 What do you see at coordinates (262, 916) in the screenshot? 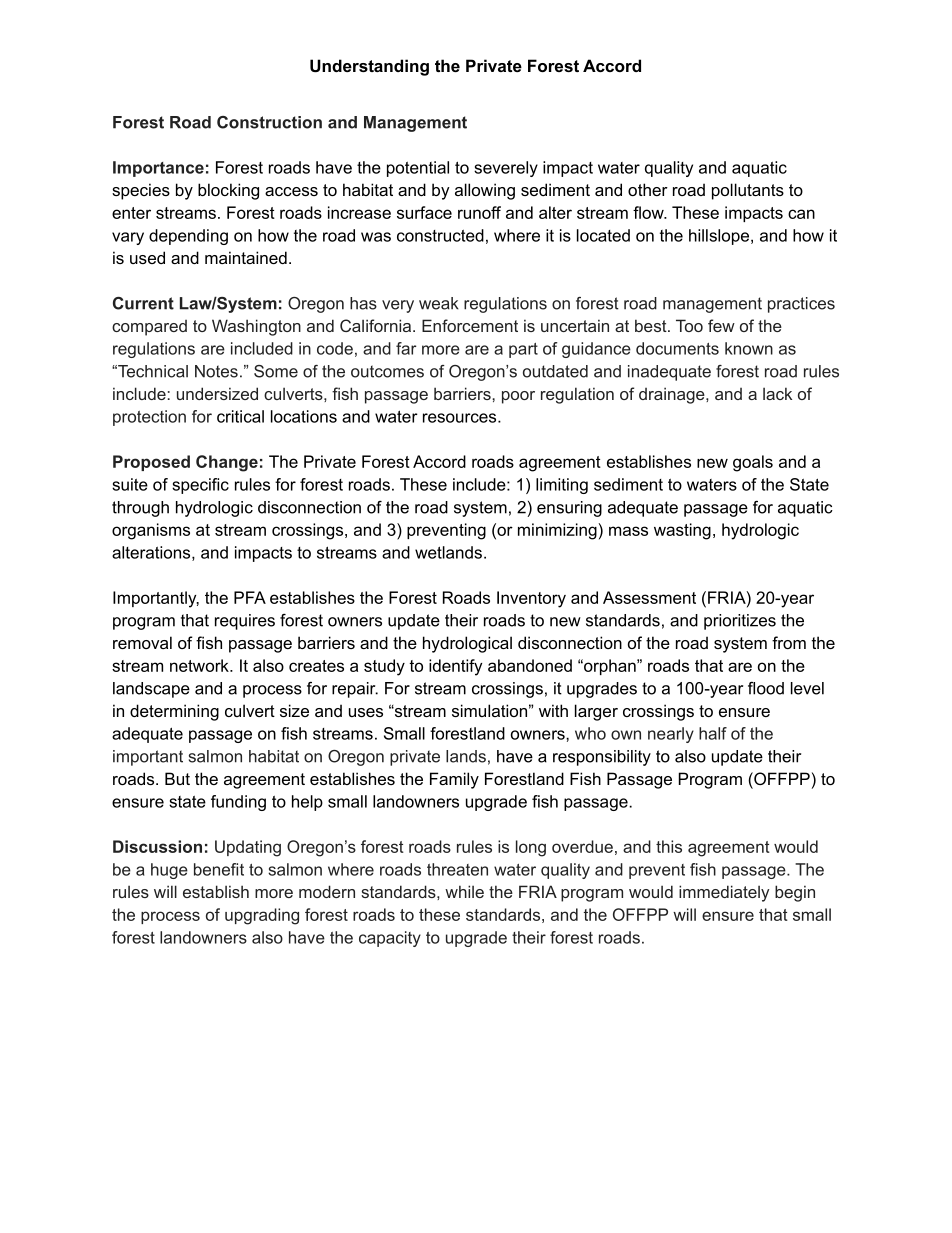
I see `upgrading` at bounding box center [262, 916].
